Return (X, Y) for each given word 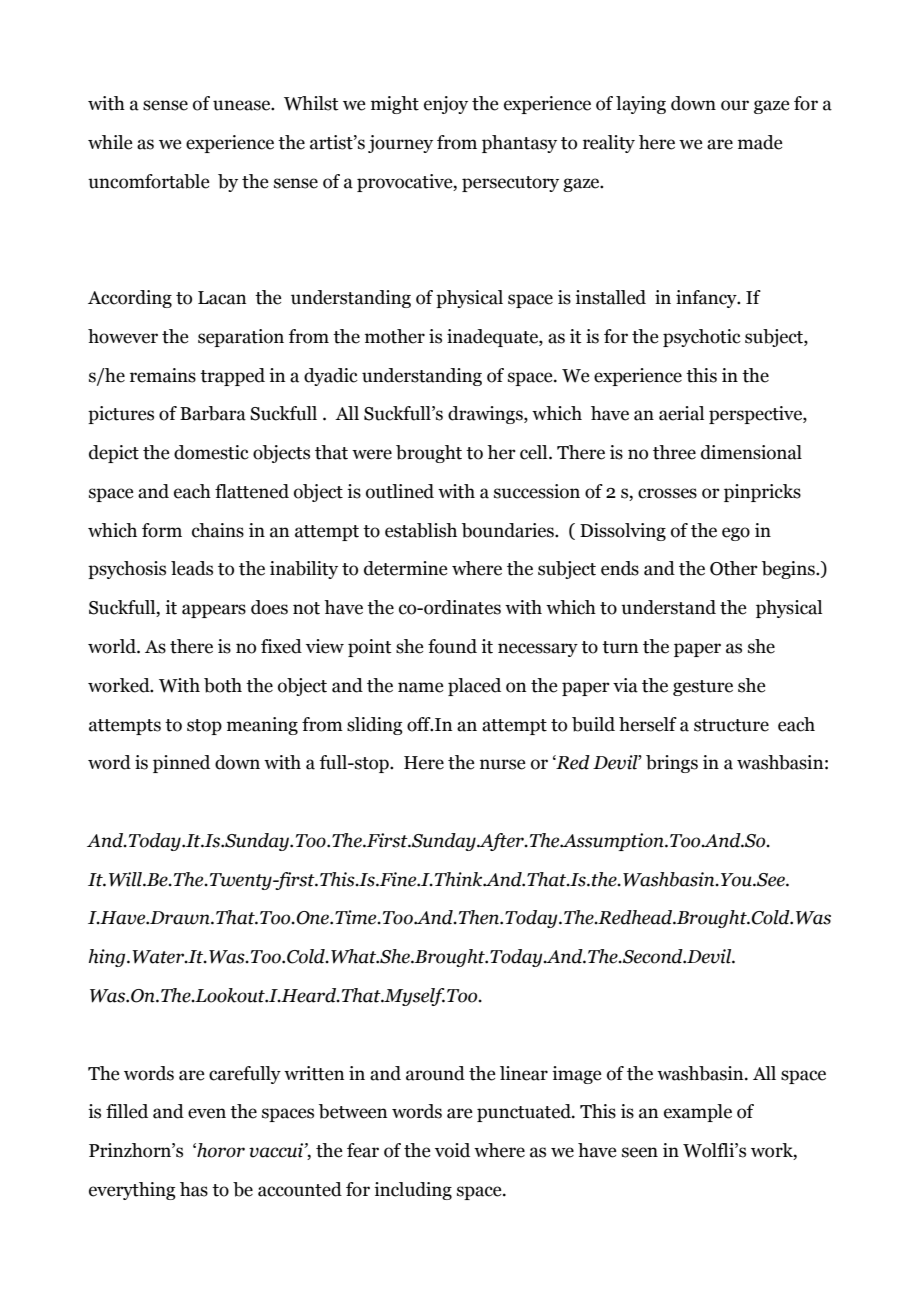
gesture (703, 688)
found (452, 646)
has (194, 1189)
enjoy (446, 105)
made (760, 142)
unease (242, 105)
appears (214, 611)
